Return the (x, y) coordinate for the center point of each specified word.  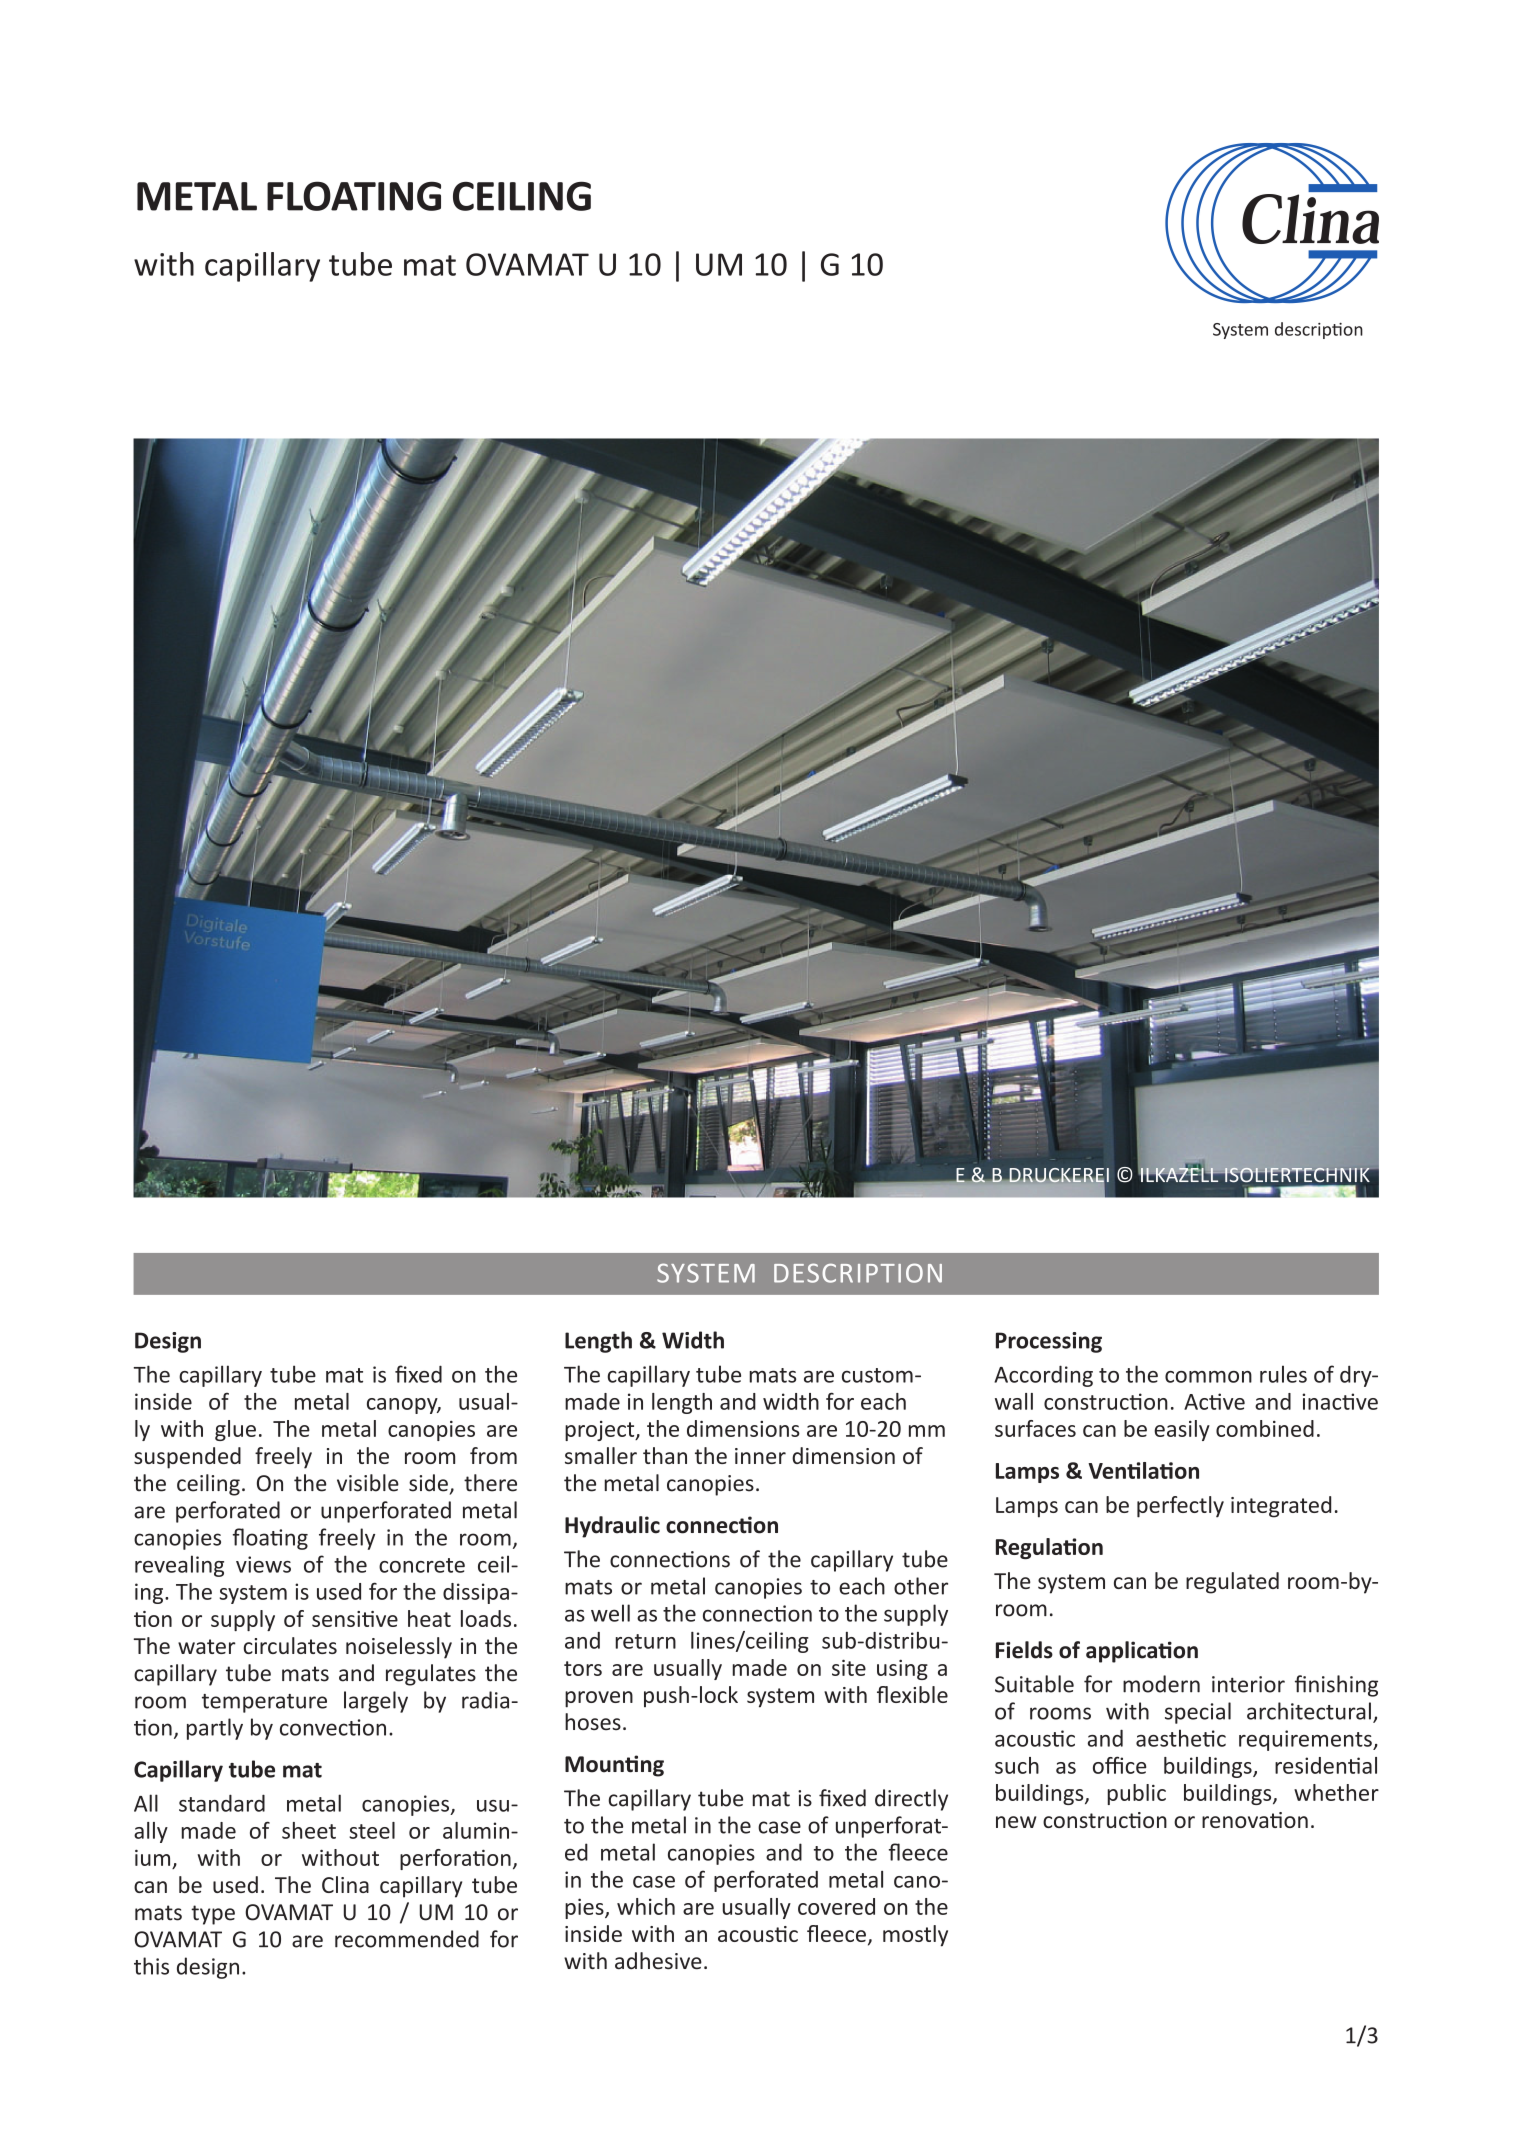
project (601, 1431)
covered (836, 1906)
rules (1283, 1374)
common (1208, 1377)
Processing (1049, 1342)
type (213, 1915)
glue (235, 1430)
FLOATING (354, 196)
